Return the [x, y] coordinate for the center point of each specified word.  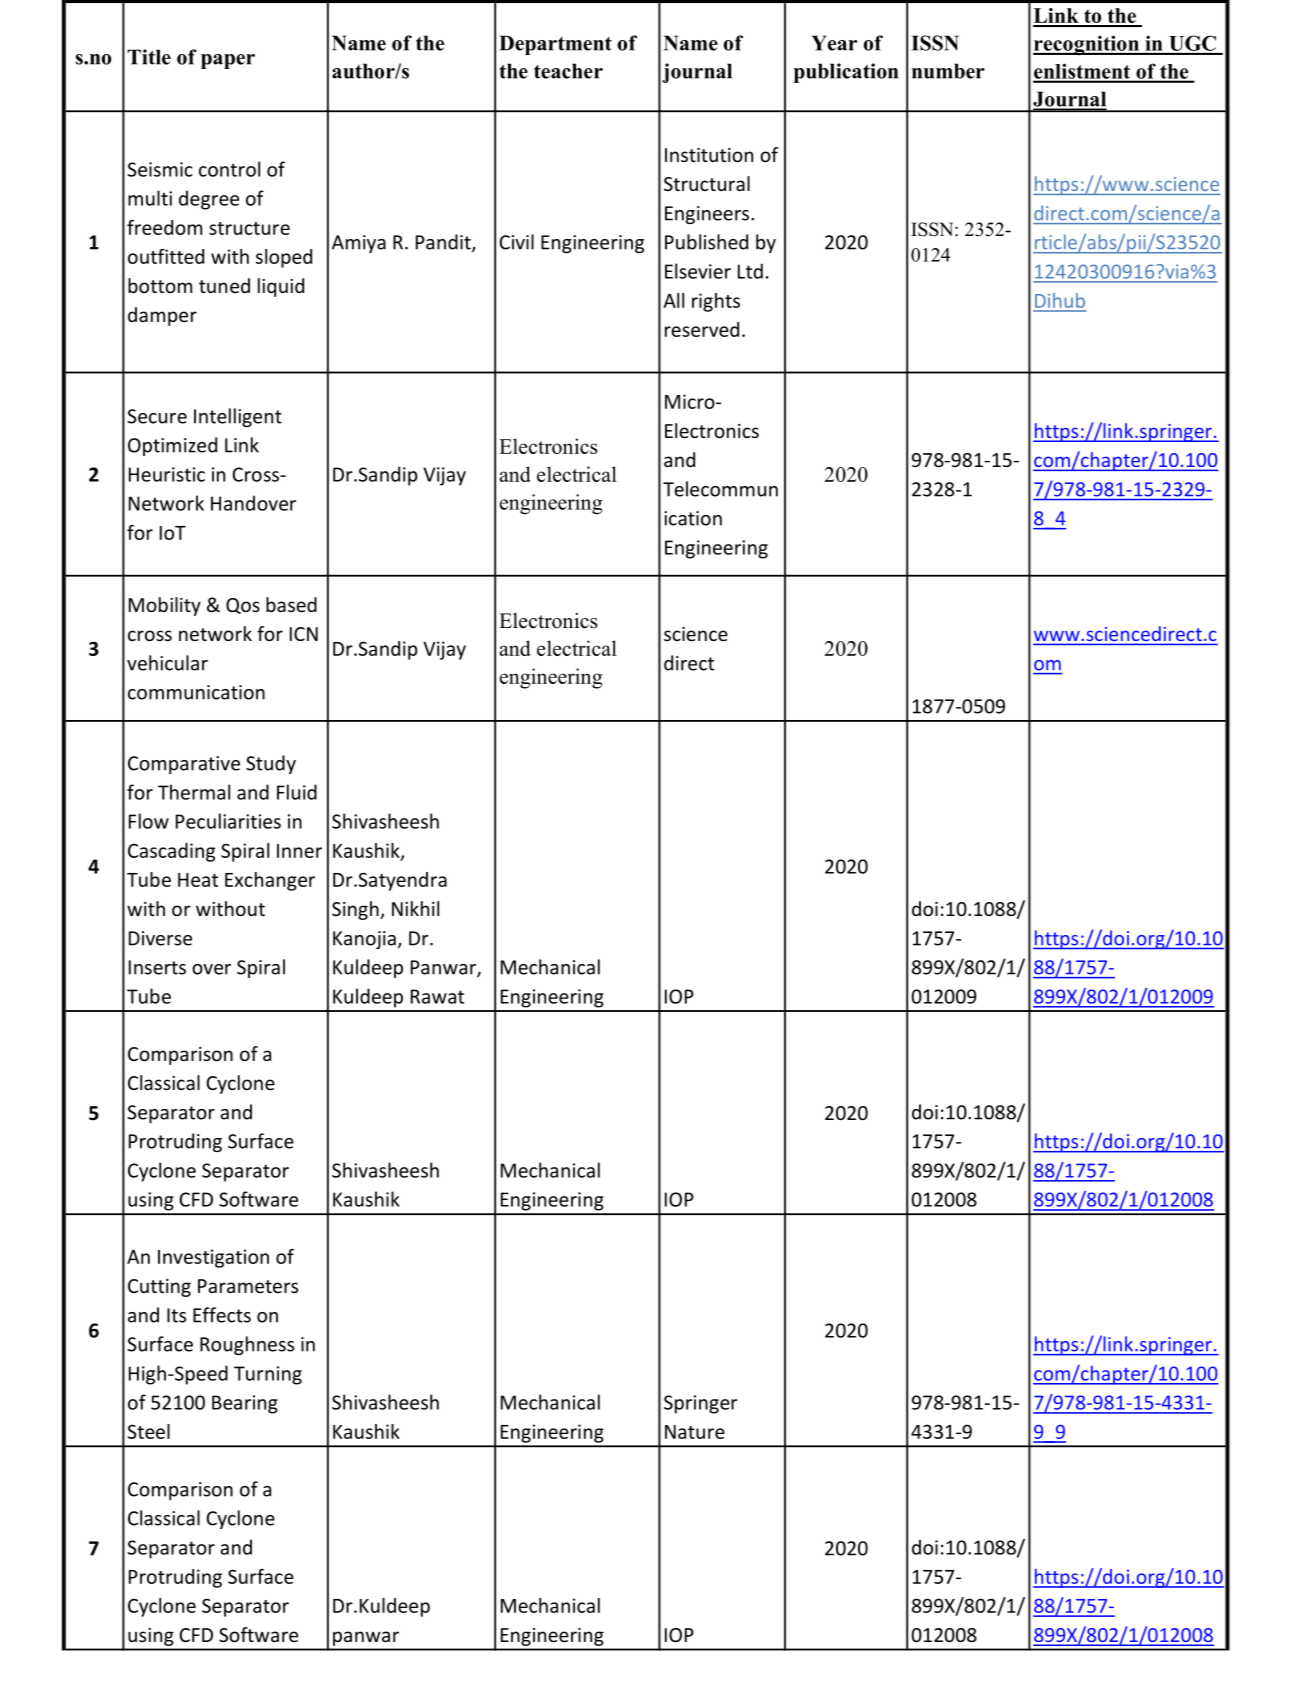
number [948, 71]
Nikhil [415, 908]
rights [716, 302]
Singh [356, 910]
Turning [268, 1375]
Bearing [245, 1404]
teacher [568, 71]
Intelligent [238, 417]
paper [228, 61]
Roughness [247, 1345]
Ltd [750, 271]
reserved [702, 329]
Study [271, 764]
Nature [695, 1432]
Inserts [157, 967]
